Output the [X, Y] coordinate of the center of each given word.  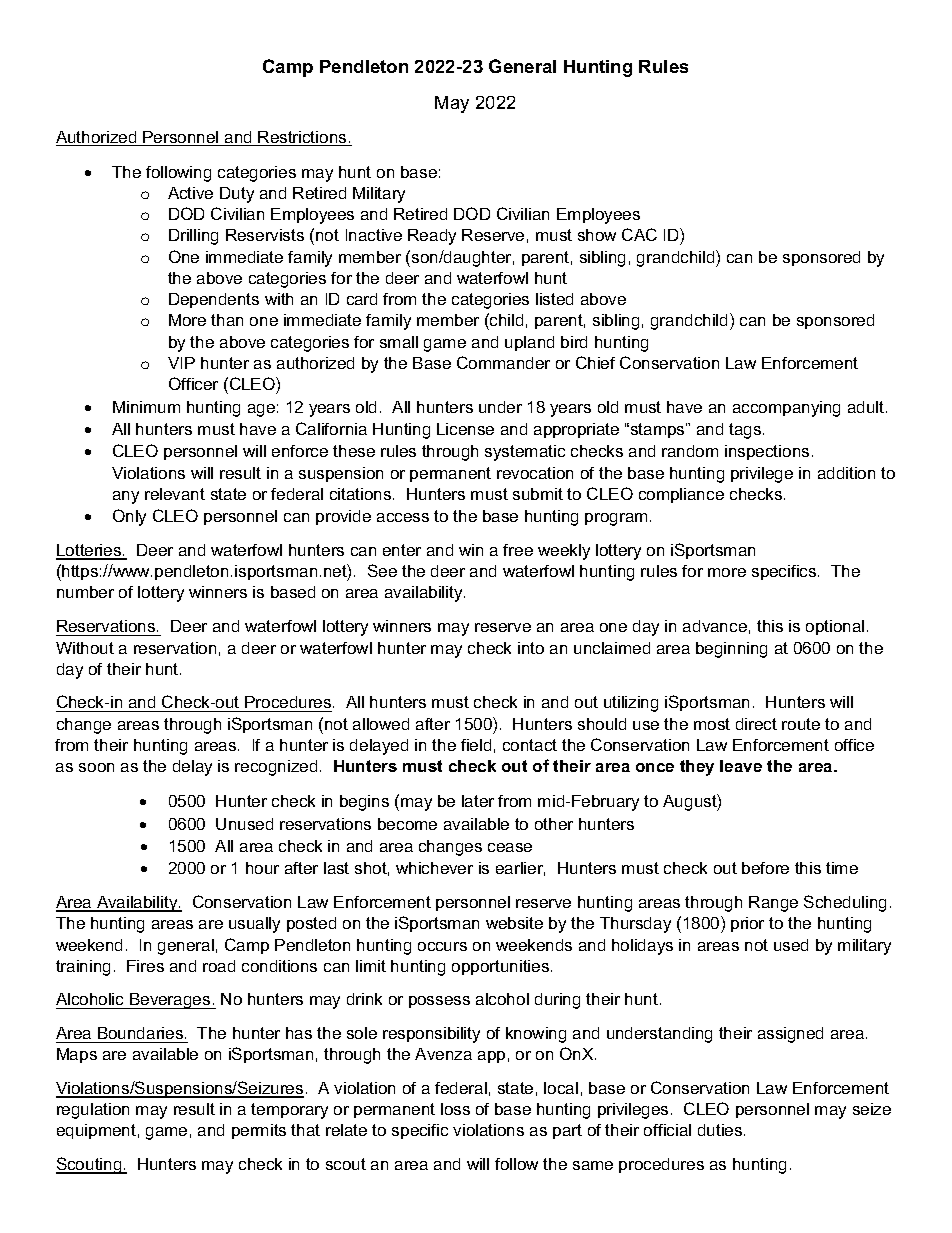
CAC [639, 234]
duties [721, 1130]
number [85, 592]
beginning [731, 650]
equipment [96, 1131]
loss [455, 1109]
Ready [432, 237]
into [531, 648]
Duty [237, 195]
